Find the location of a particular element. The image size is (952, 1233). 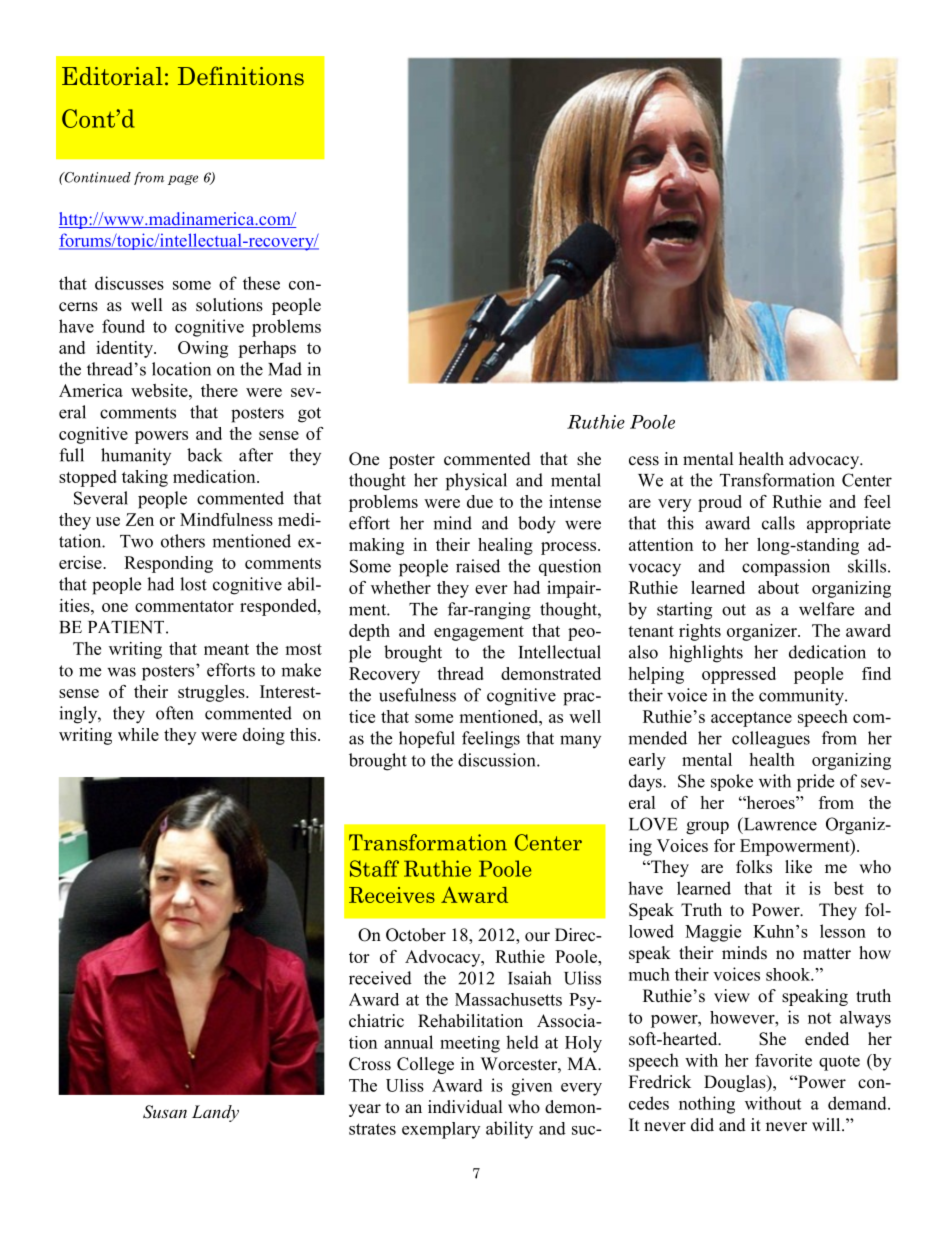

Susan is located at coordinates (165, 1112).
